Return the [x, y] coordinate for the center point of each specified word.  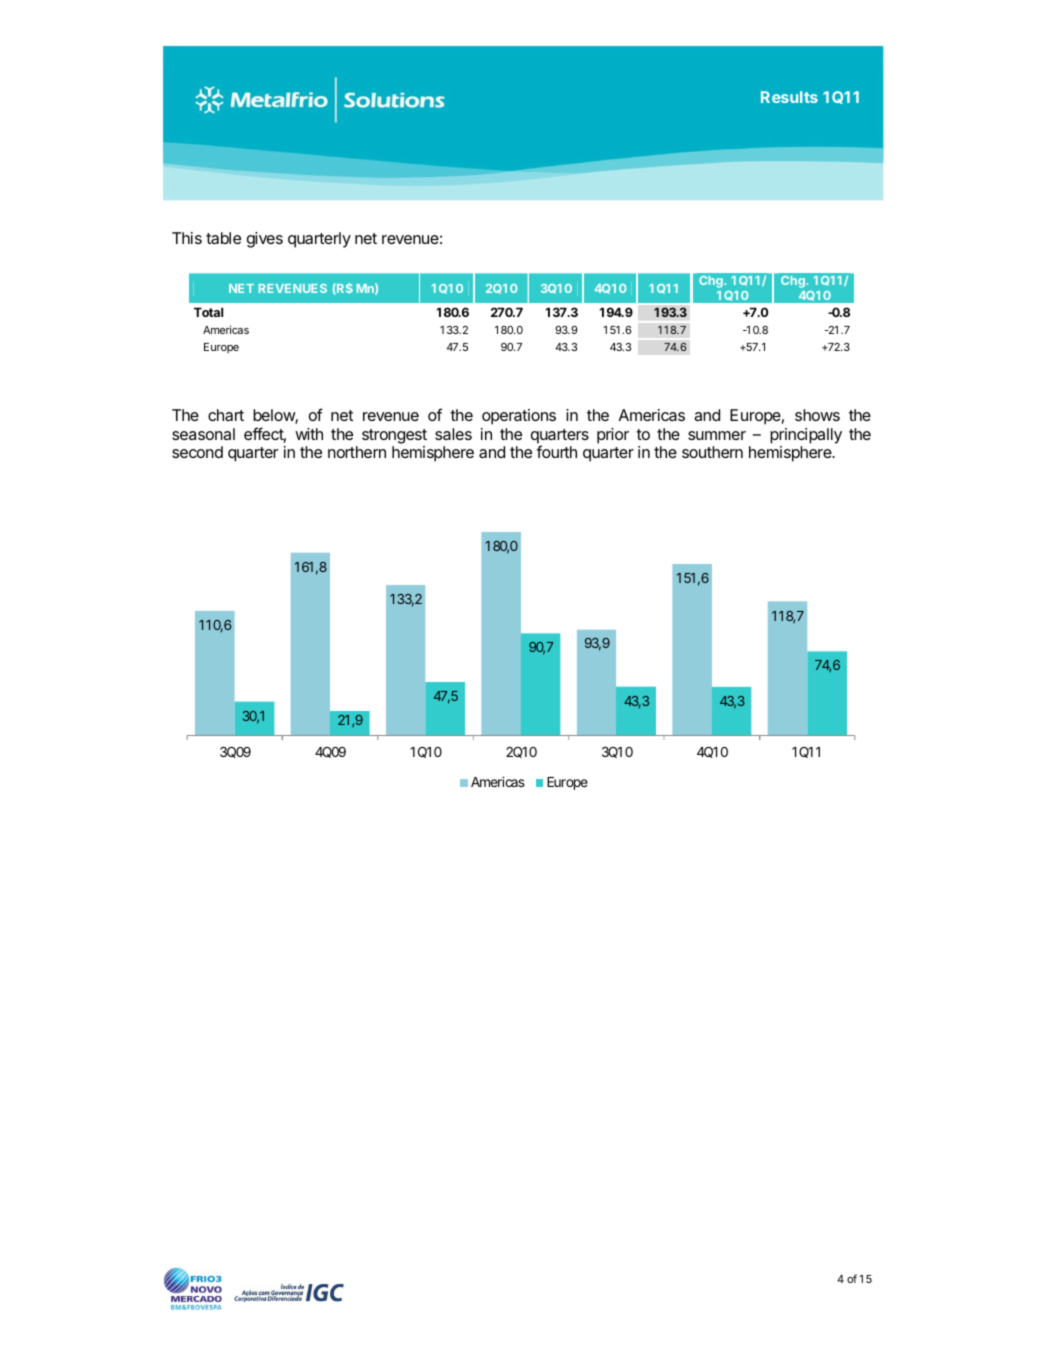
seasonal [203, 434]
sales [453, 434]
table [223, 238]
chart [226, 415]
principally [806, 436]
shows [817, 415]
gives [265, 240]
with [309, 434]
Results [789, 97]
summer [717, 435]
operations [519, 417]
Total [208, 312]
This [187, 238]
